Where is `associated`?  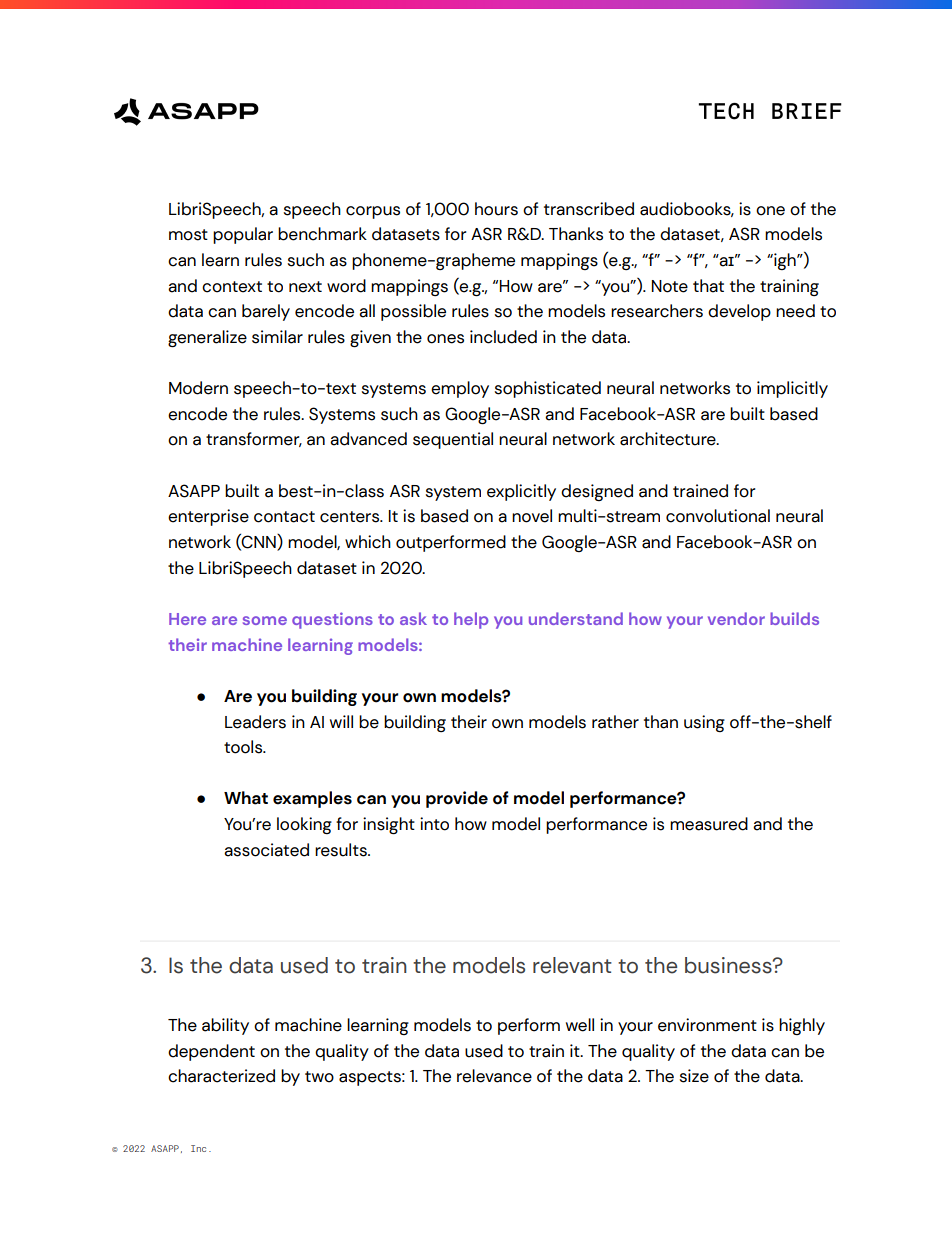
associated is located at coordinates (266, 850).
